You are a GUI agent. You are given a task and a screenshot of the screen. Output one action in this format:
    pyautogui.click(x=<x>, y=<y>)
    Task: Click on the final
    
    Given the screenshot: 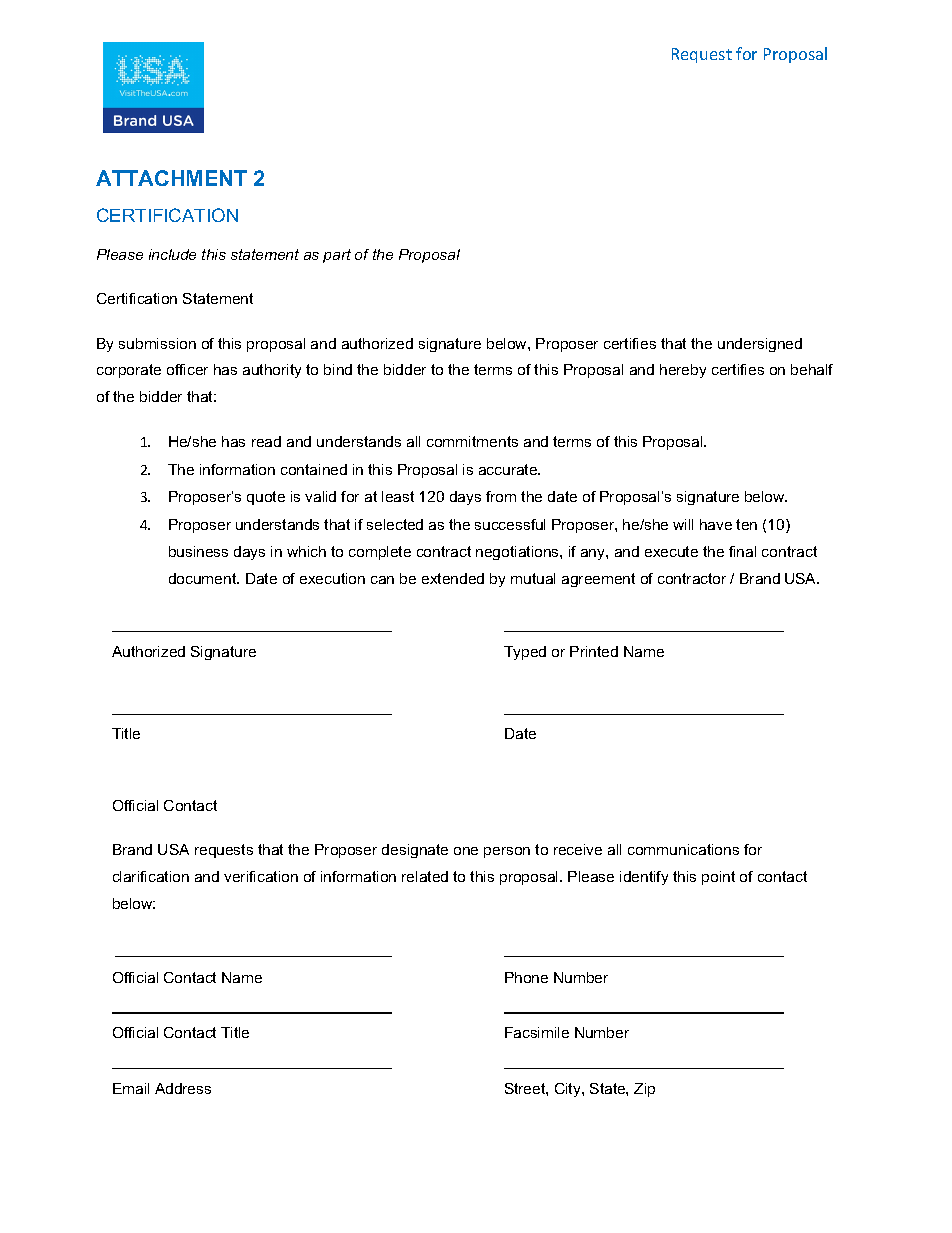 What is the action you would take?
    pyautogui.click(x=742, y=551)
